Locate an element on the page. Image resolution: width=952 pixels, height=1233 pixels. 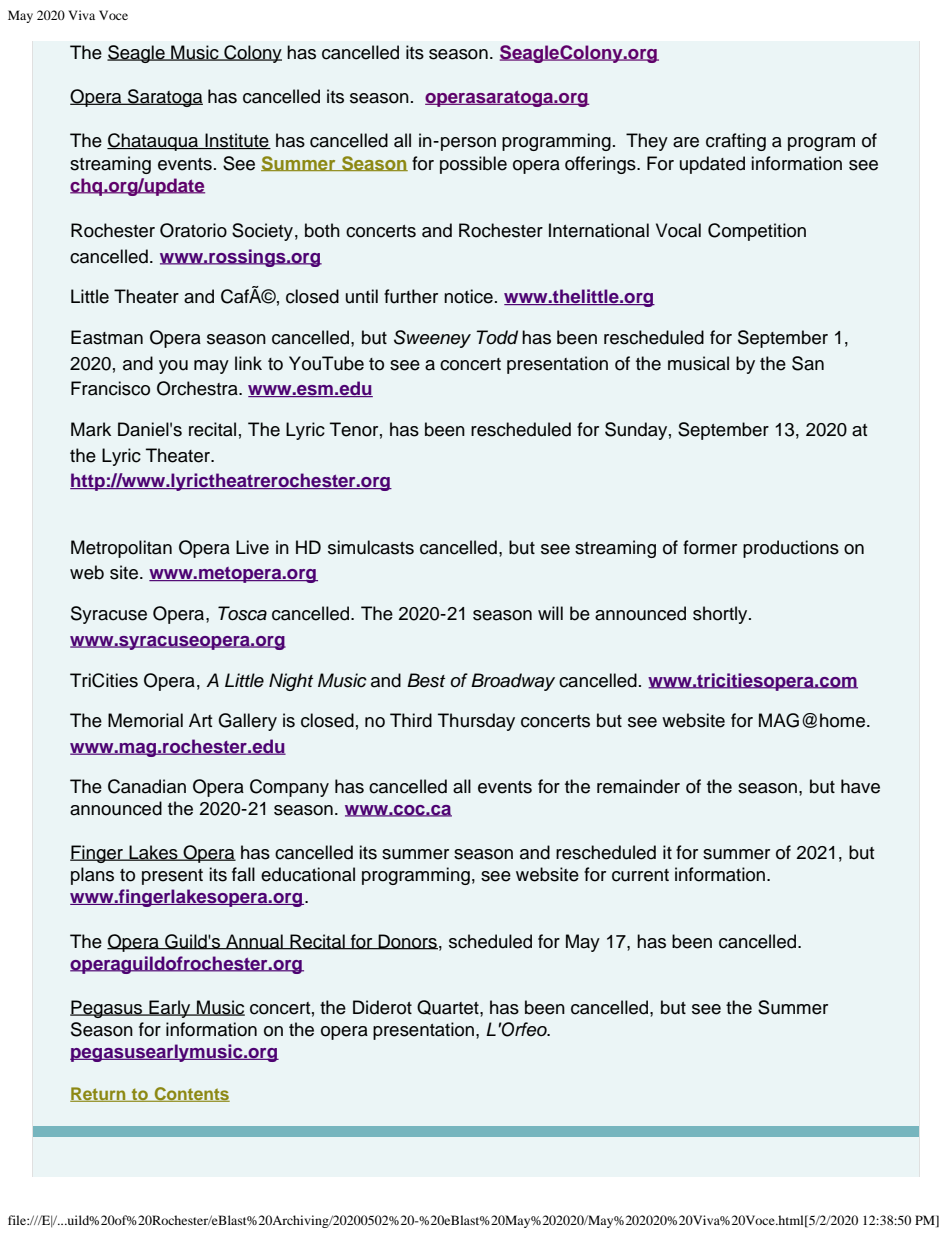
crafting is located at coordinates (736, 142).
